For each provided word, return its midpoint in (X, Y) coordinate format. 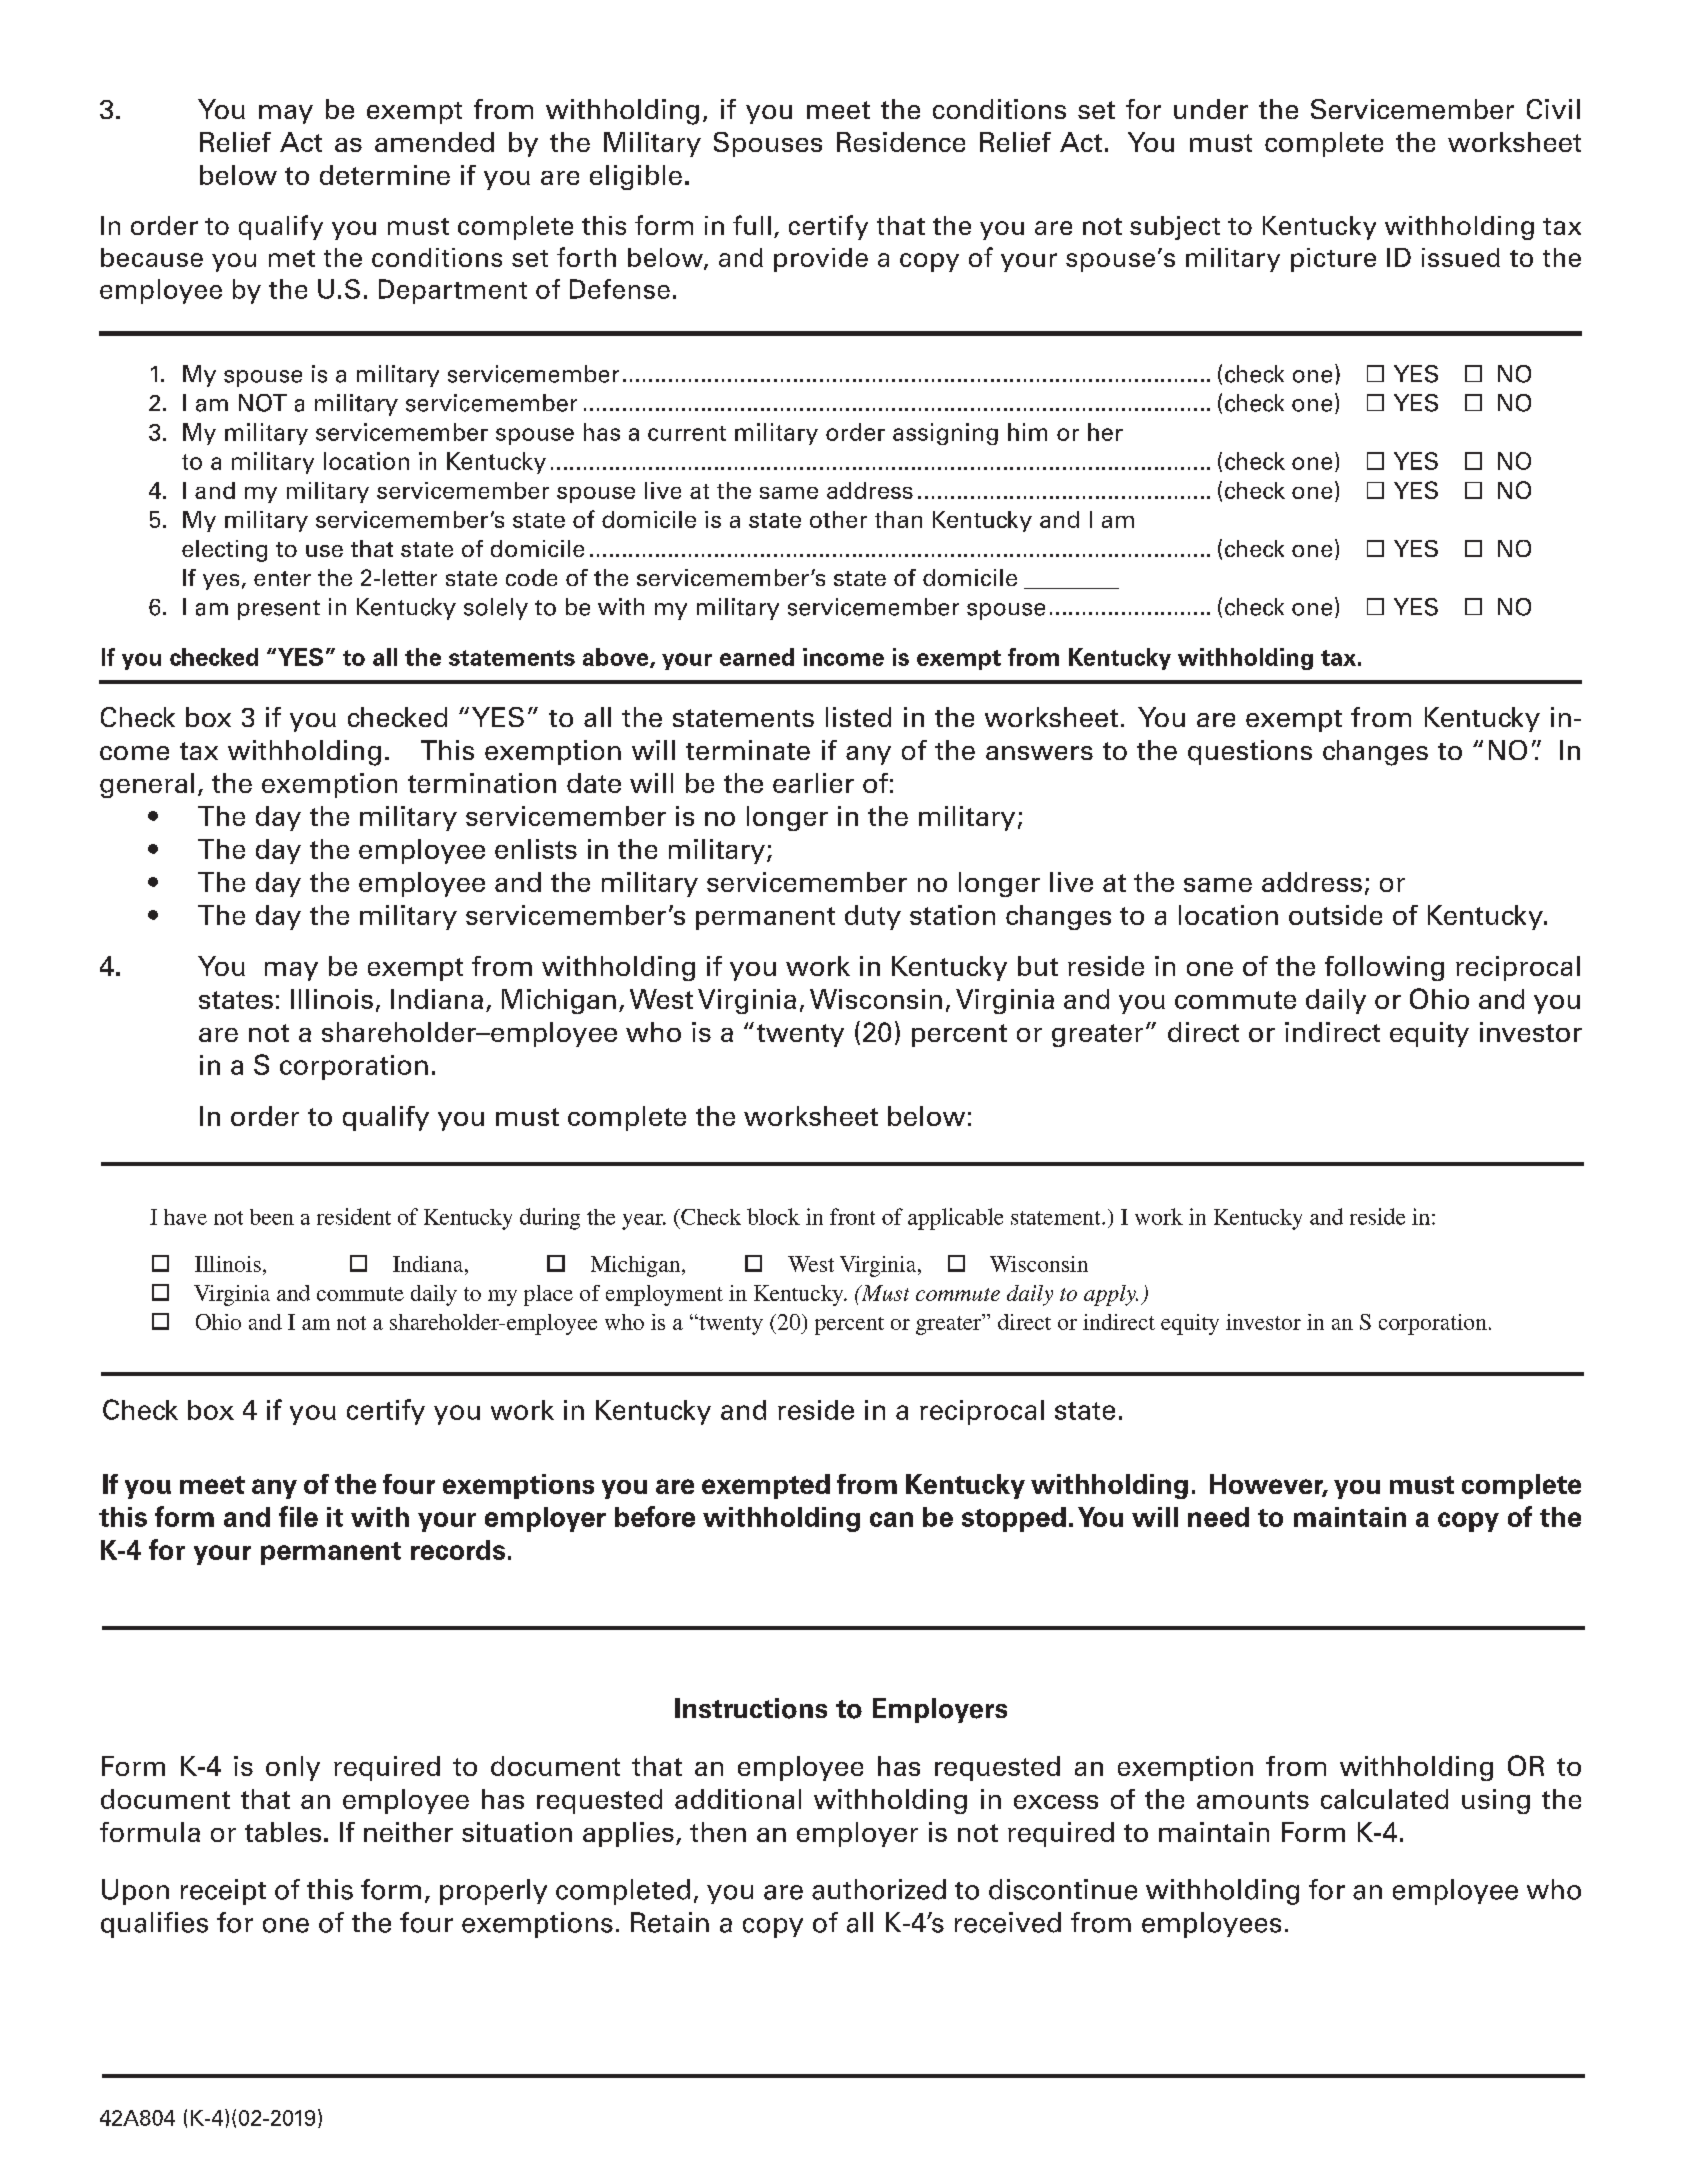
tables (283, 1832)
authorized (879, 1889)
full (752, 225)
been (272, 1217)
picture (1333, 260)
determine (385, 175)
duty (873, 917)
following (1384, 968)
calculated (1384, 1799)
